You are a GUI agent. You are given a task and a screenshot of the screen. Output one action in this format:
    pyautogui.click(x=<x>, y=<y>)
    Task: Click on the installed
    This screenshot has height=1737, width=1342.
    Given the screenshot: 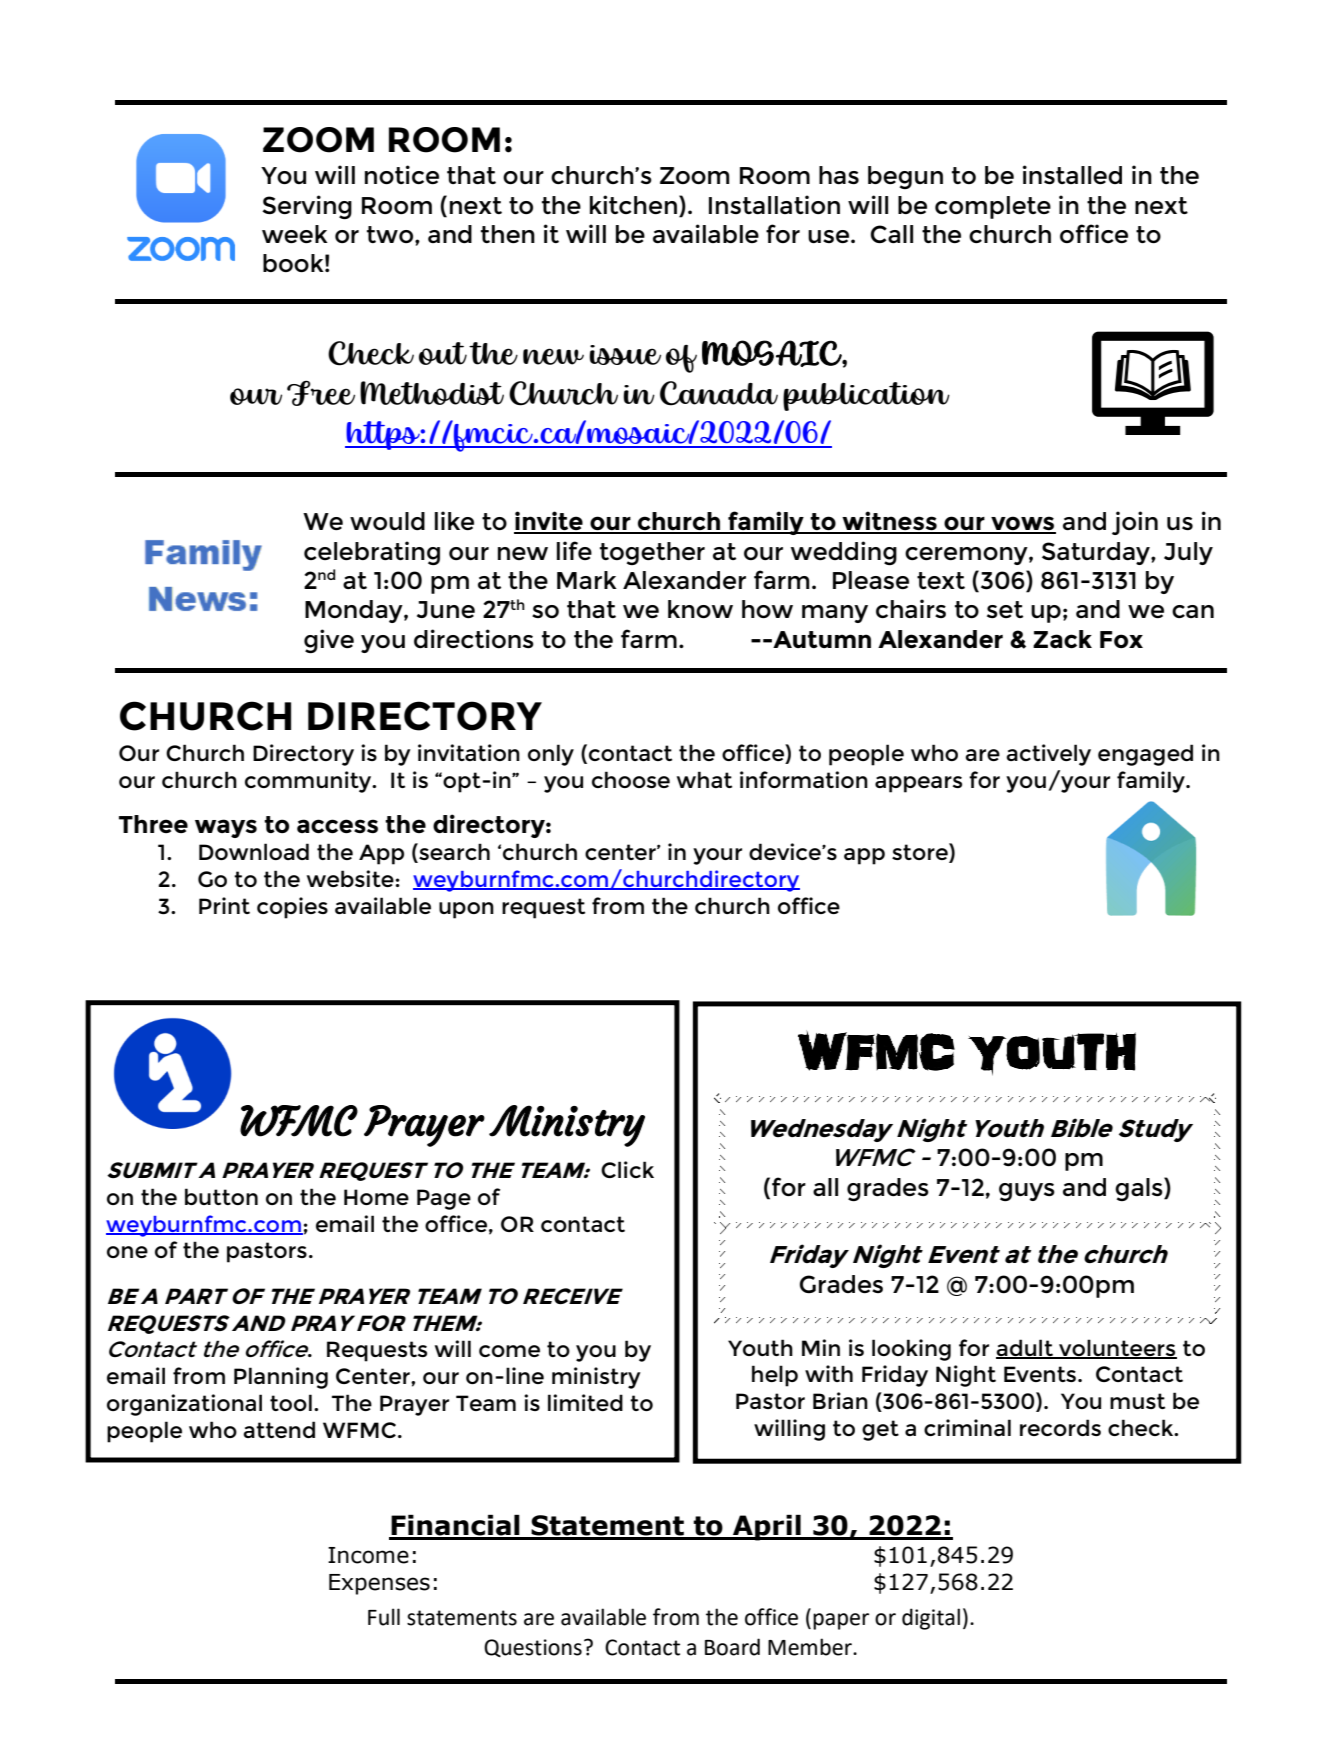 What is the action you would take?
    pyautogui.click(x=1072, y=174)
